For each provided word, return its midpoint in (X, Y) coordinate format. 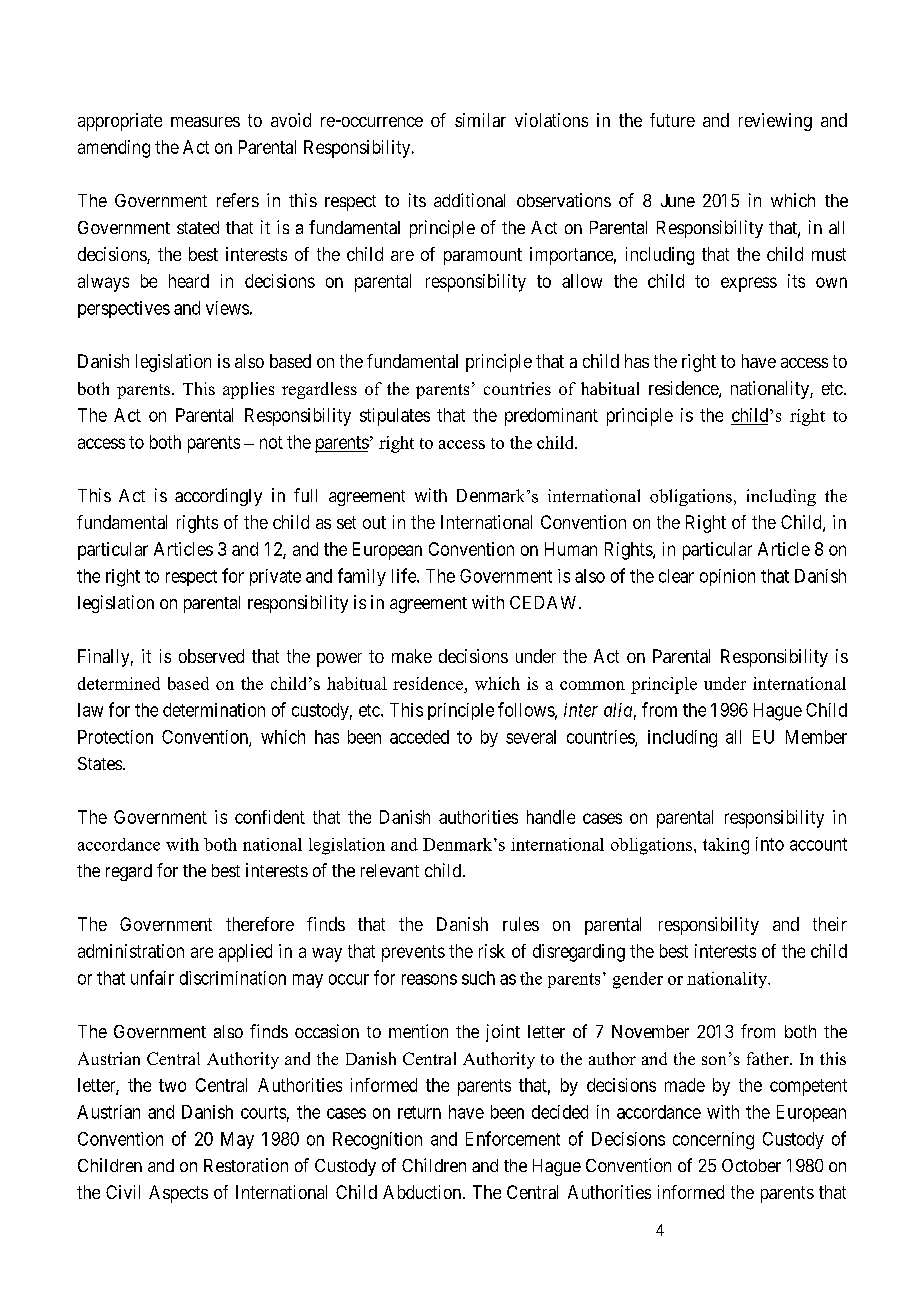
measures (205, 122)
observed (211, 656)
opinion (727, 577)
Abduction (422, 1192)
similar (480, 120)
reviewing (775, 122)
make (412, 656)
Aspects (178, 1194)
